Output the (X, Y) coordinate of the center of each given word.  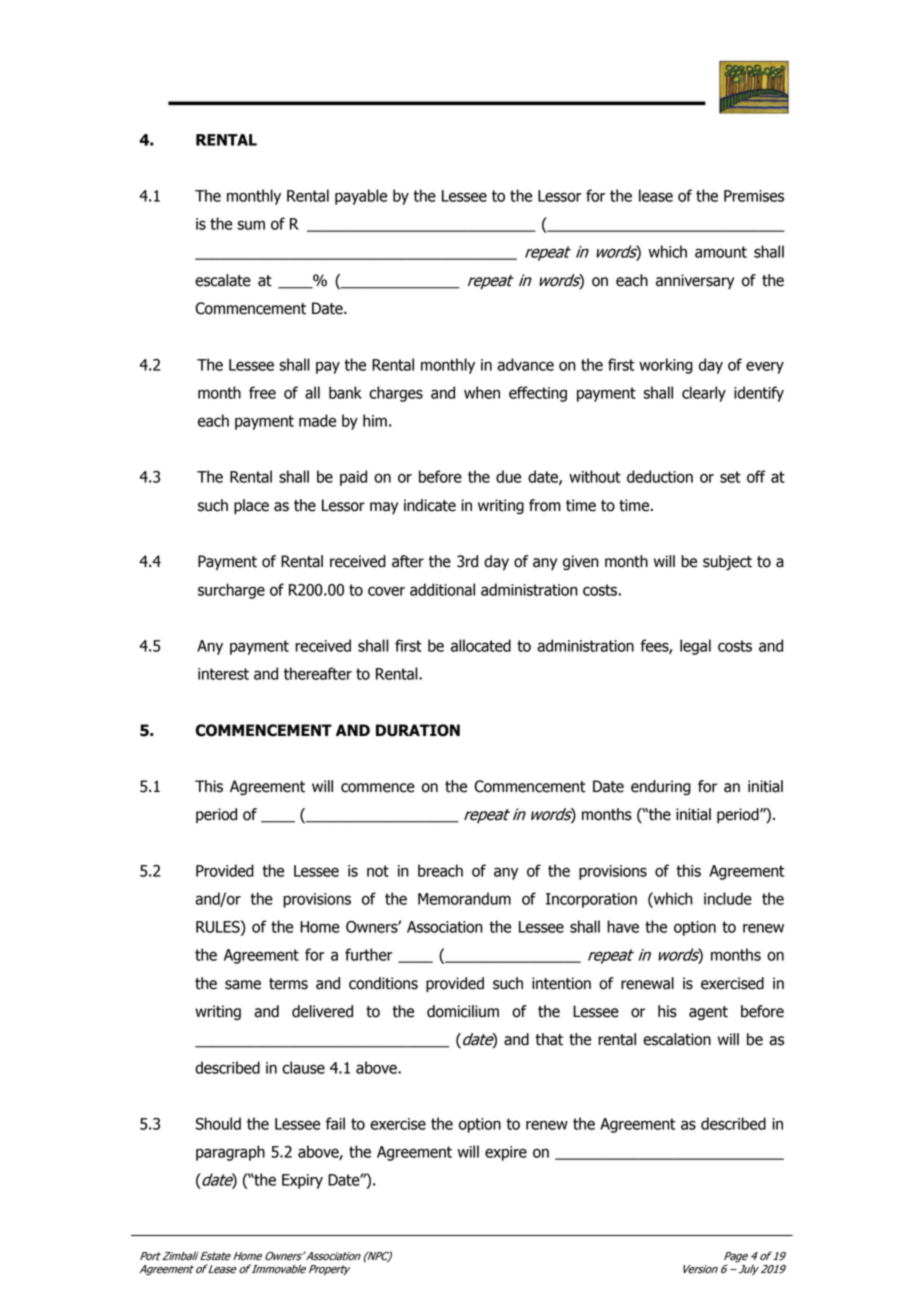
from (545, 505)
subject (727, 563)
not (378, 871)
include (728, 898)
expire (506, 1153)
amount (721, 252)
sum (251, 225)
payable (361, 197)
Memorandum (464, 898)
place (251, 507)
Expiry (302, 1181)
